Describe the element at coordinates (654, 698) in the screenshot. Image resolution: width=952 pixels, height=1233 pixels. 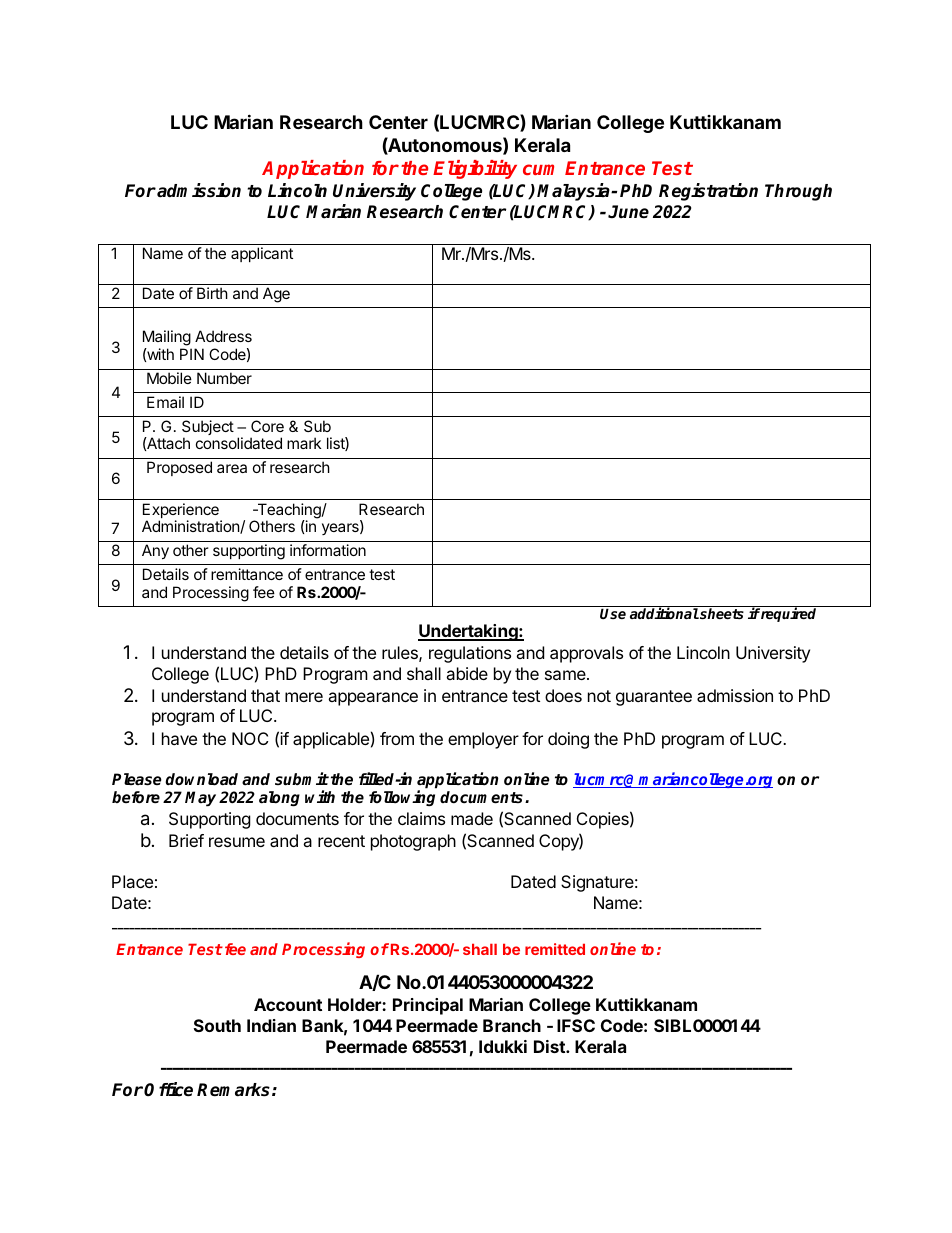
I see `guarantee` at that location.
